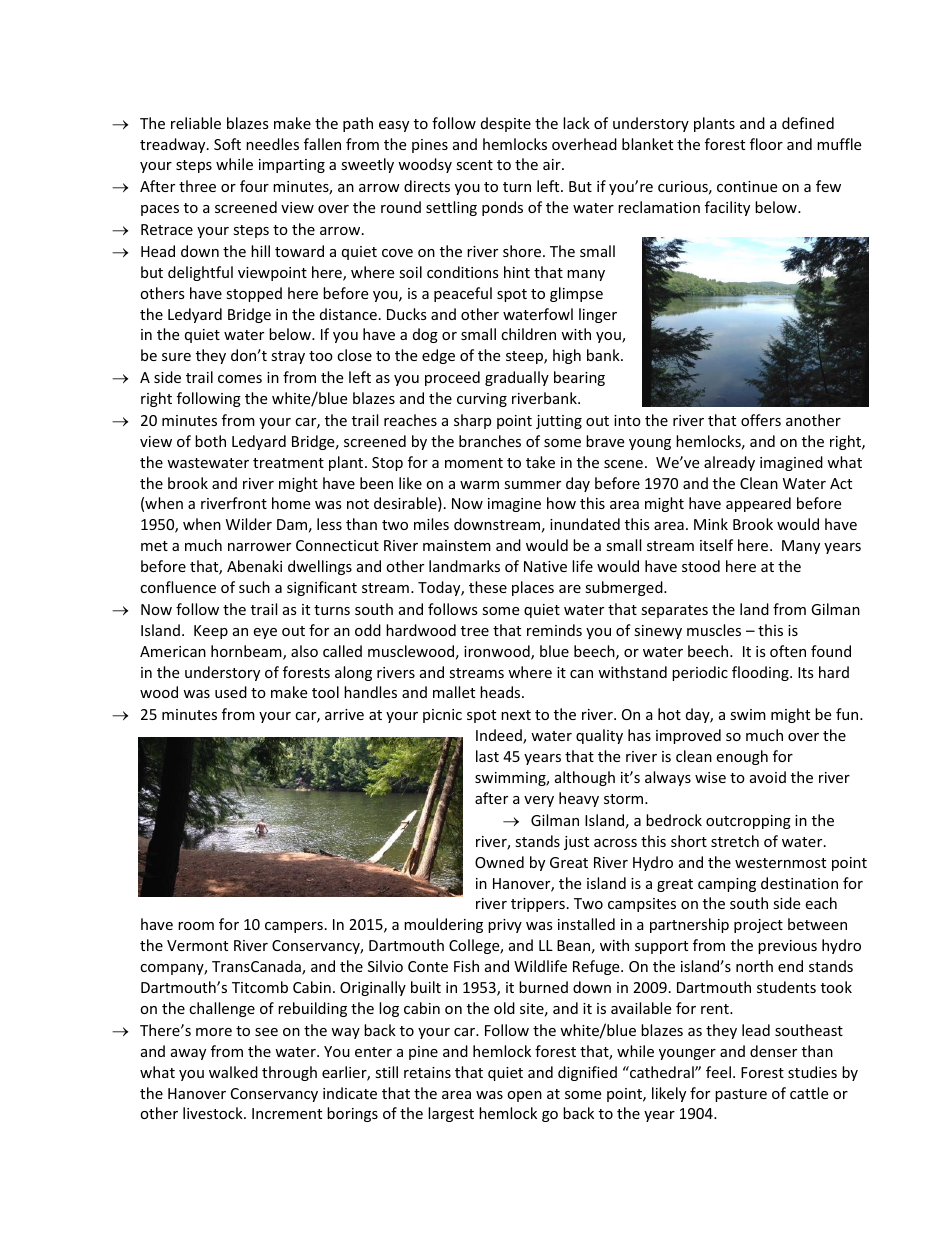 This screenshot has width=952, height=1233. What do you see at coordinates (524, 1096) in the screenshot?
I see `open` at bounding box center [524, 1096].
